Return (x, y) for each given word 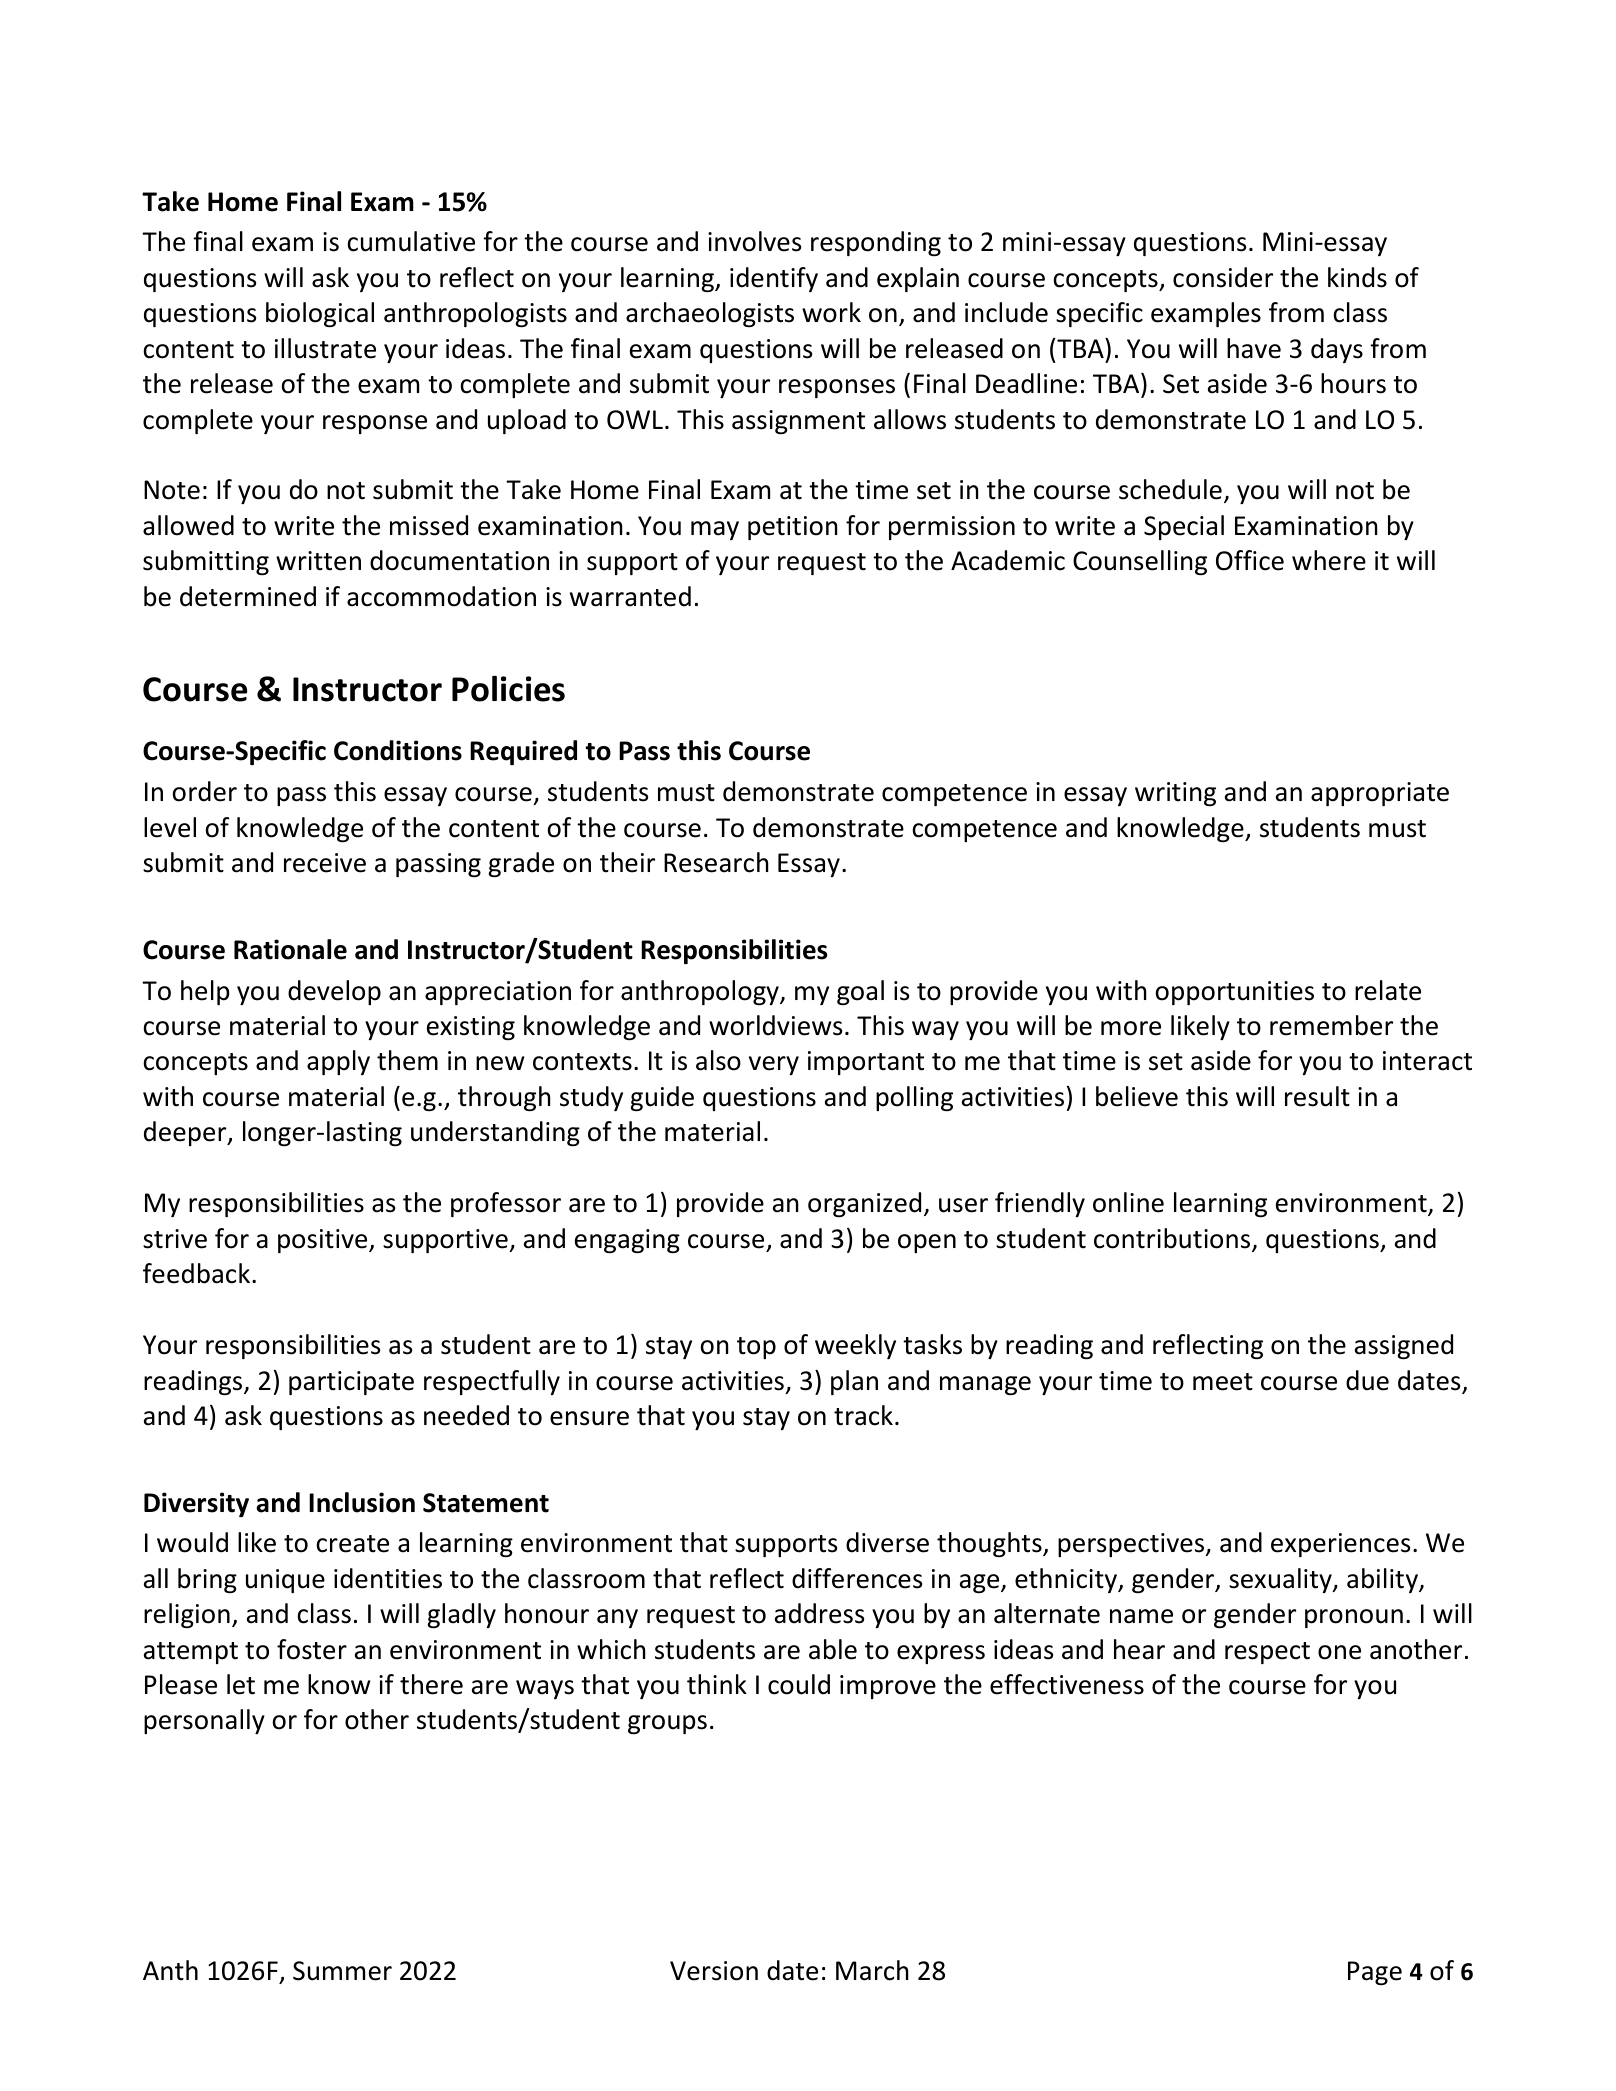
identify (774, 279)
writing (1175, 794)
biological (320, 314)
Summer (342, 1971)
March (872, 1970)
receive (325, 863)
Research (716, 862)
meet (1223, 1382)
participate (351, 1383)
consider (1223, 277)
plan (854, 1382)
